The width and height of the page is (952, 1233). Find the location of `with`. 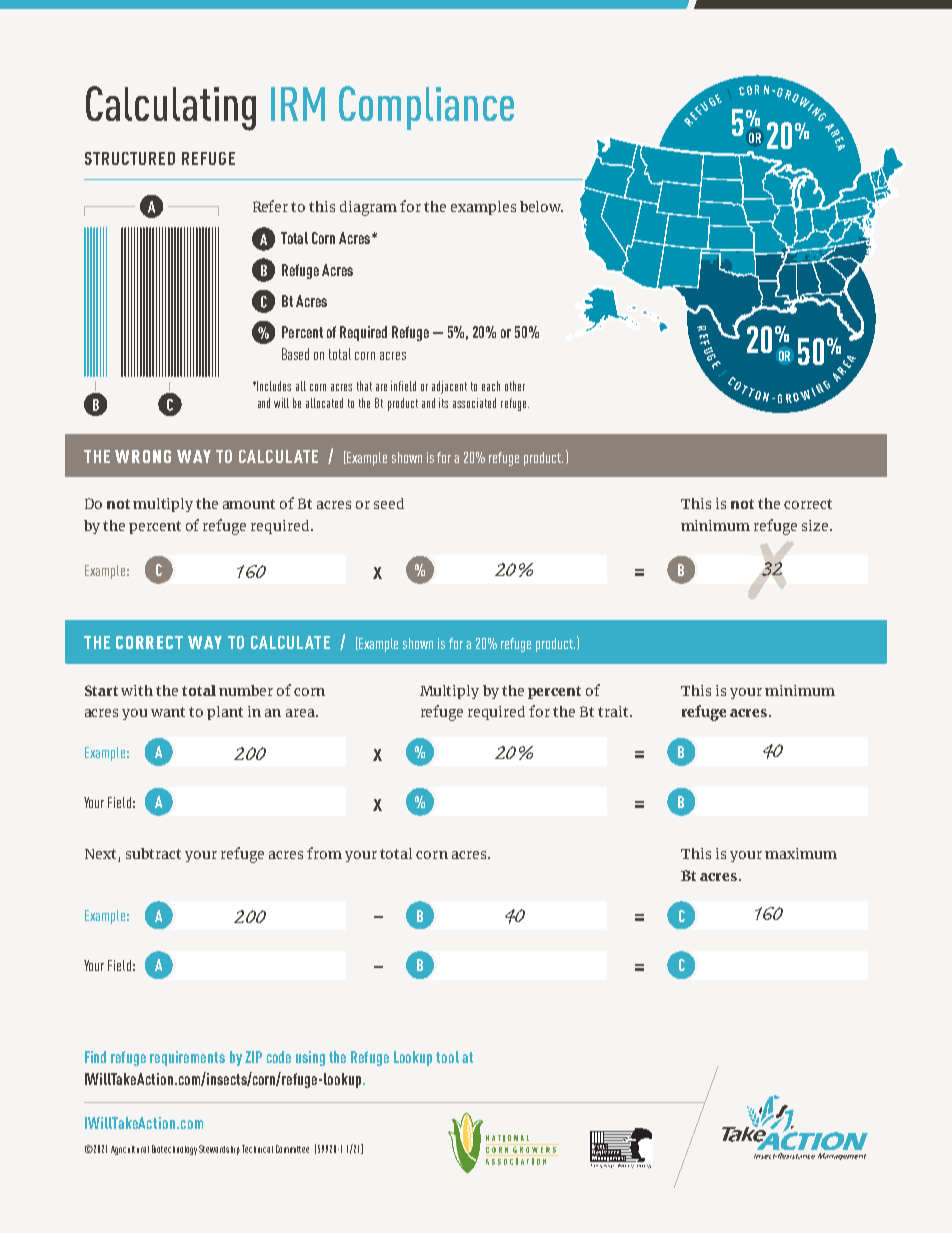

with is located at coordinates (137, 690).
